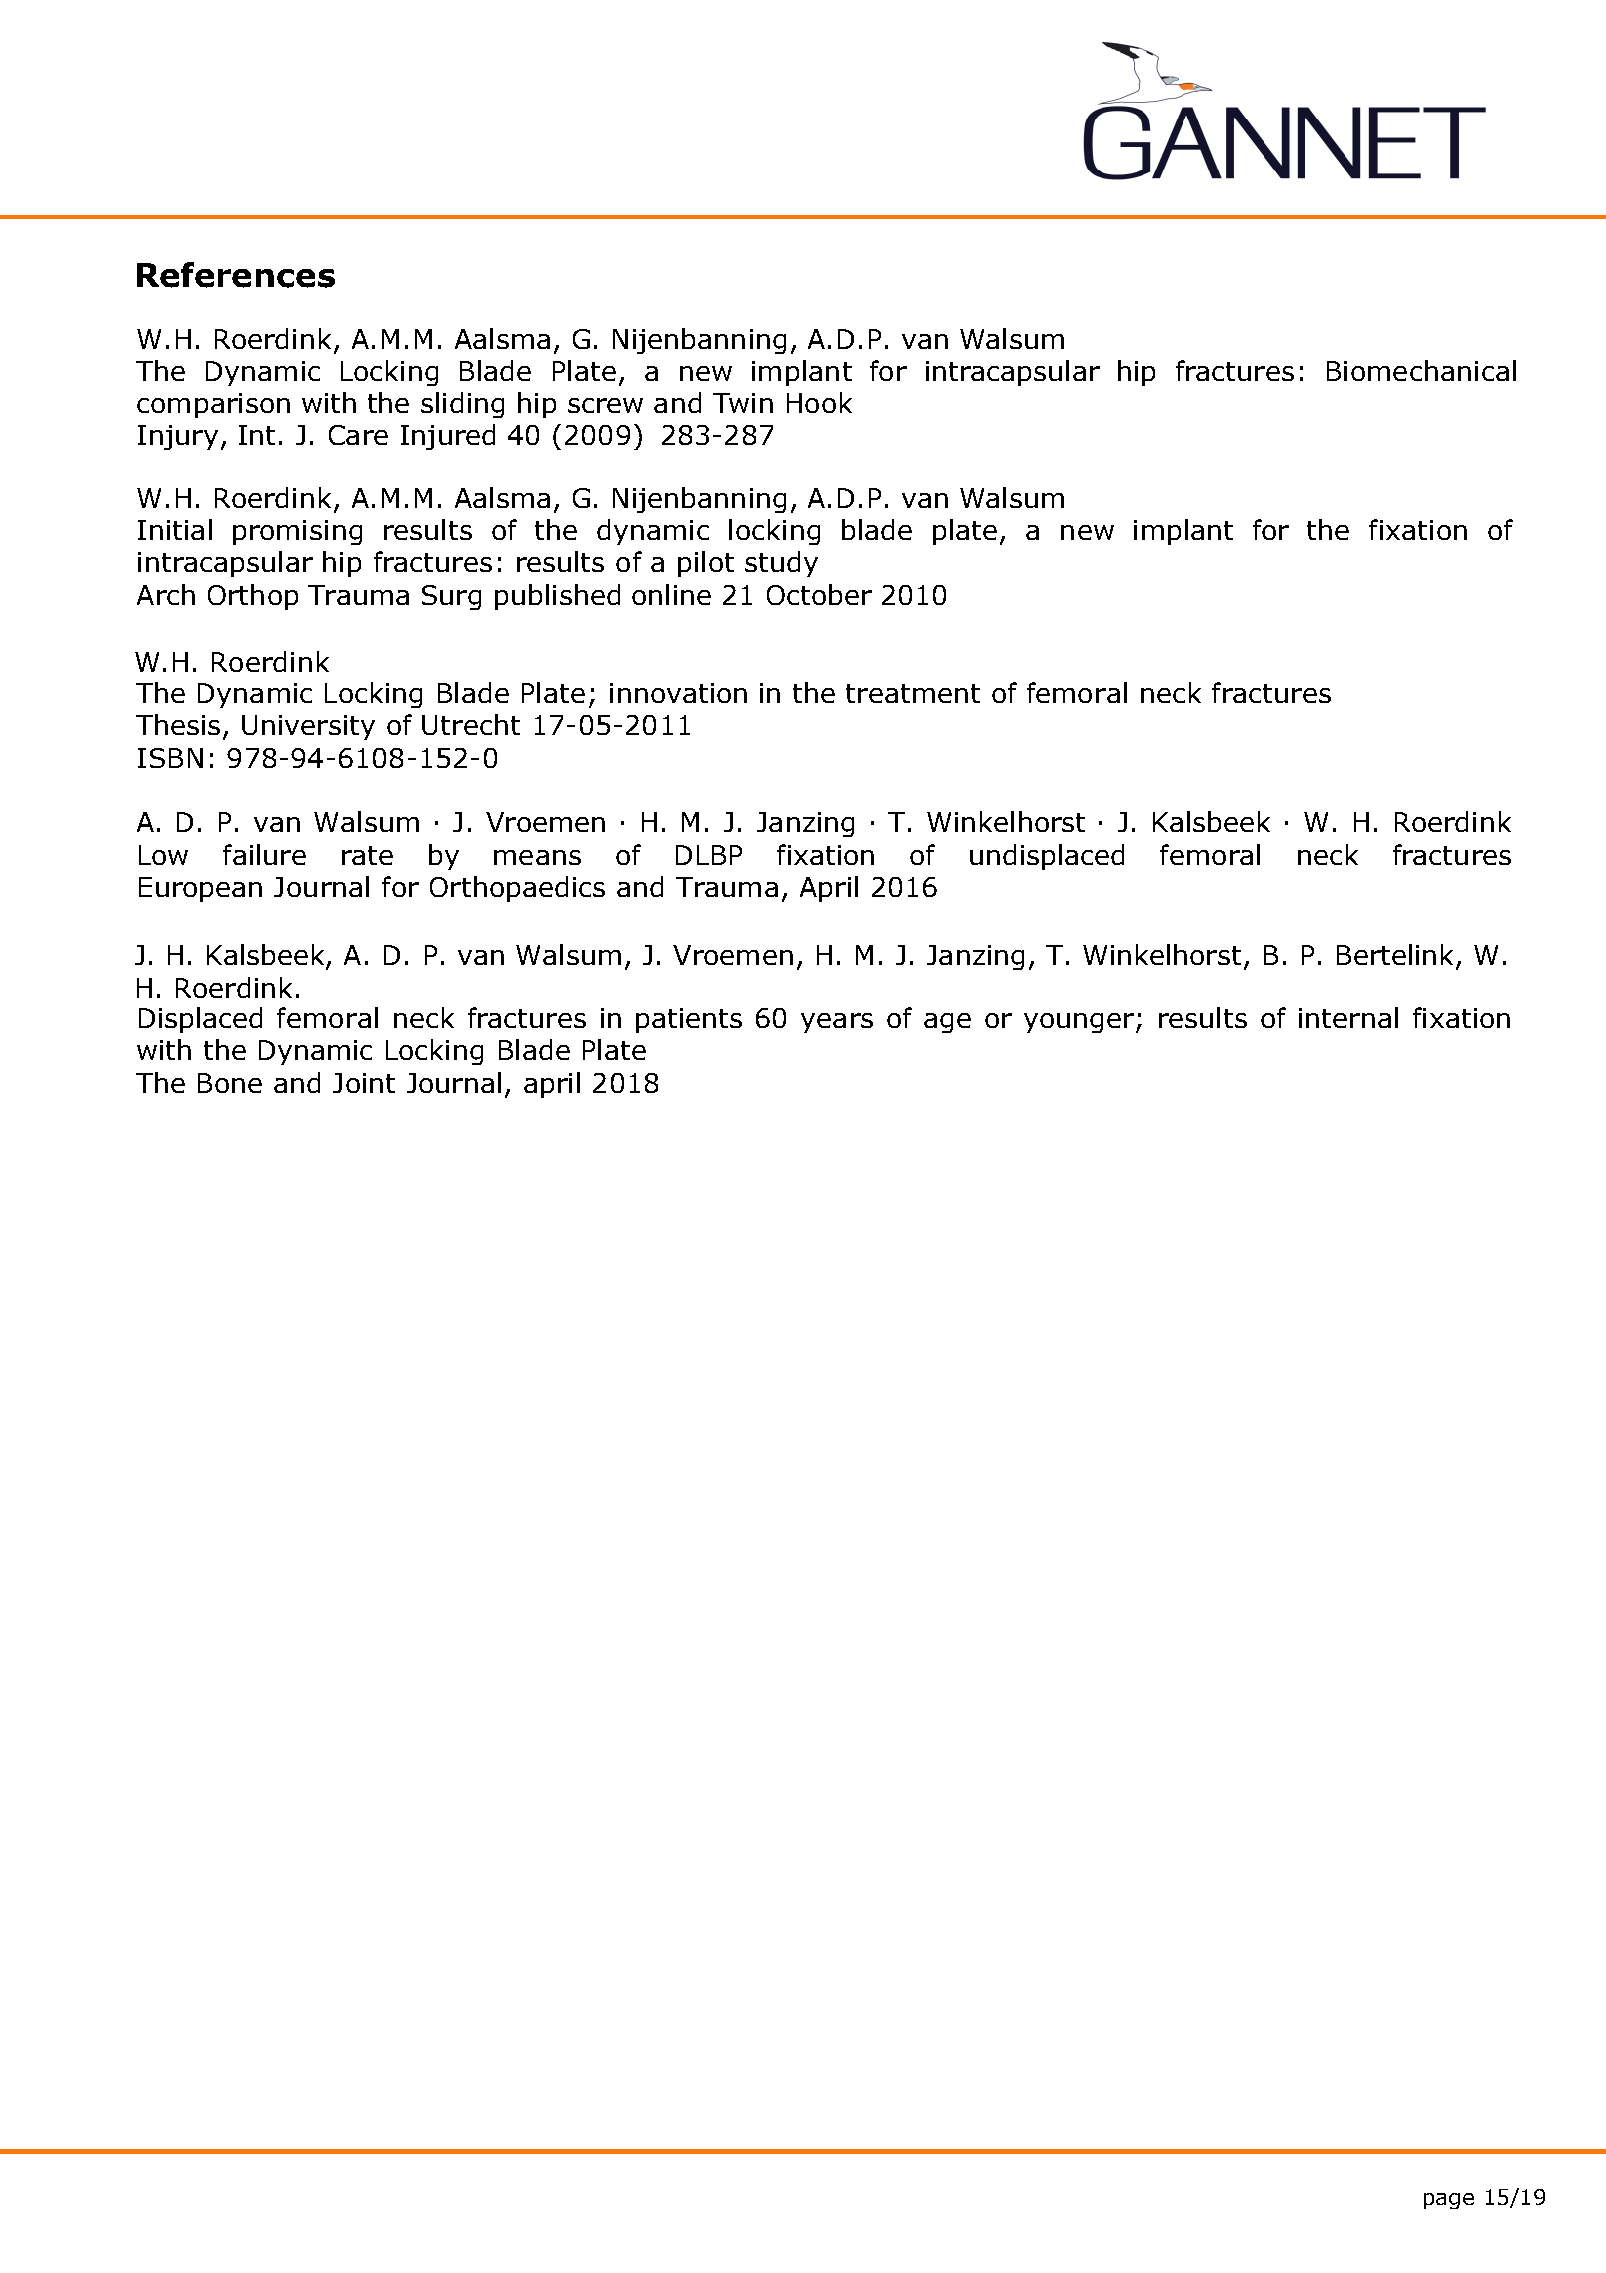  I want to click on treatment, so click(913, 693).
